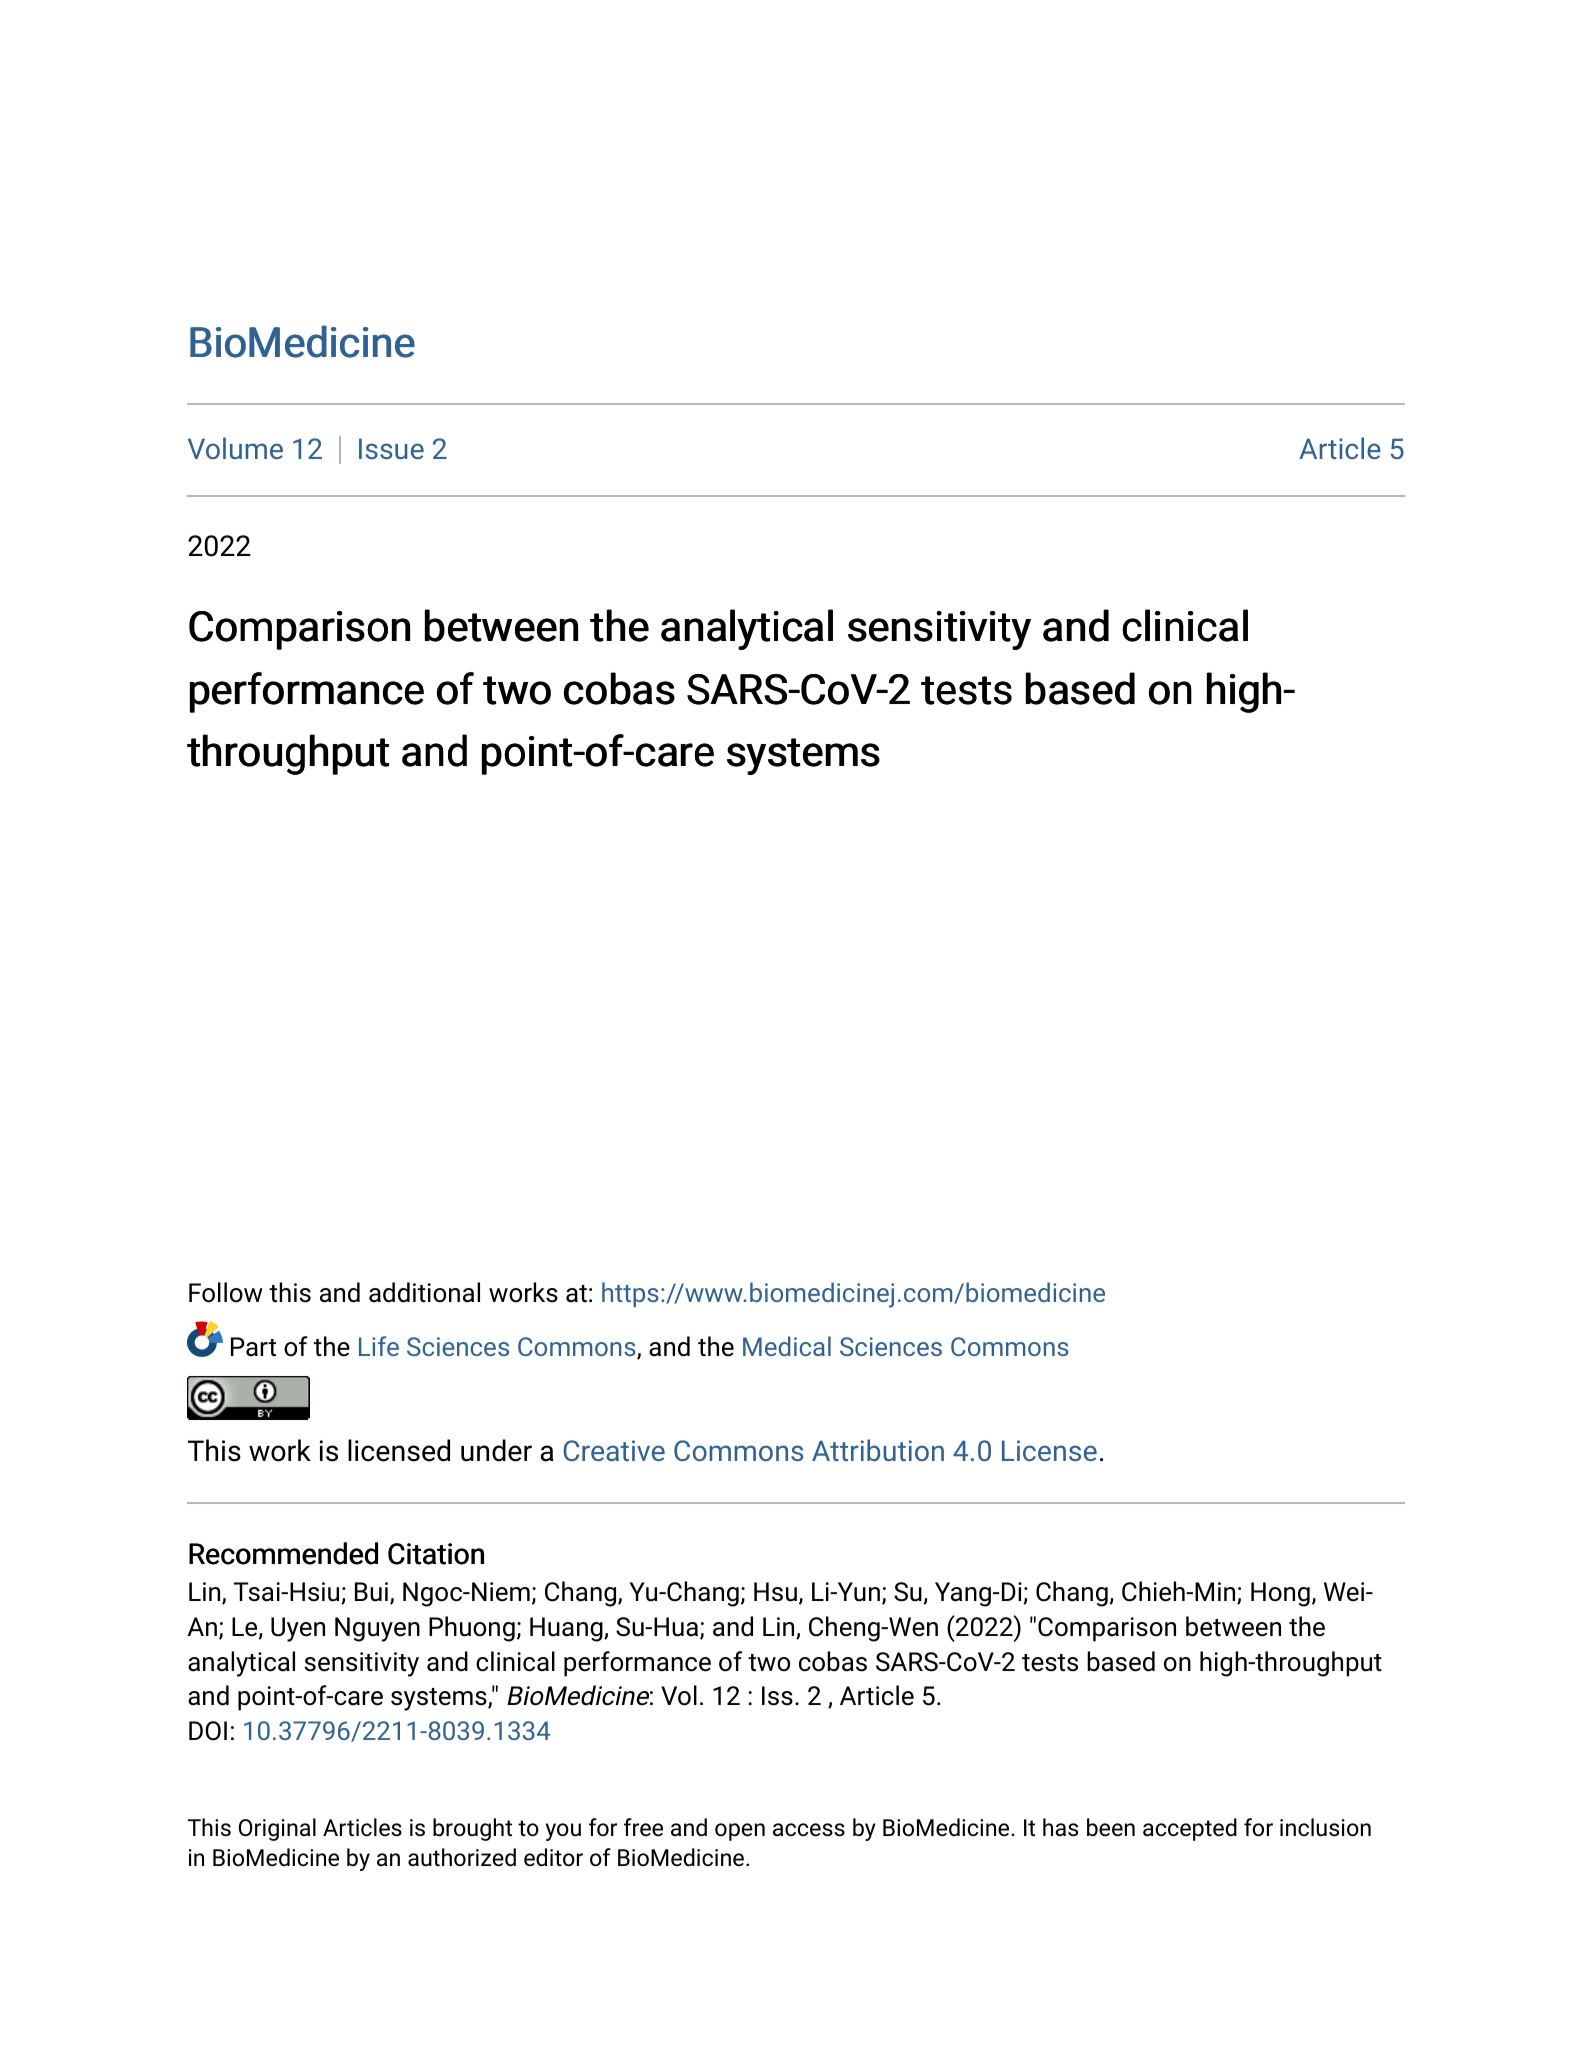 The height and width of the image is (2060, 1592). Describe the element at coordinates (235, 448) in the image. I see `Volume` at that location.
